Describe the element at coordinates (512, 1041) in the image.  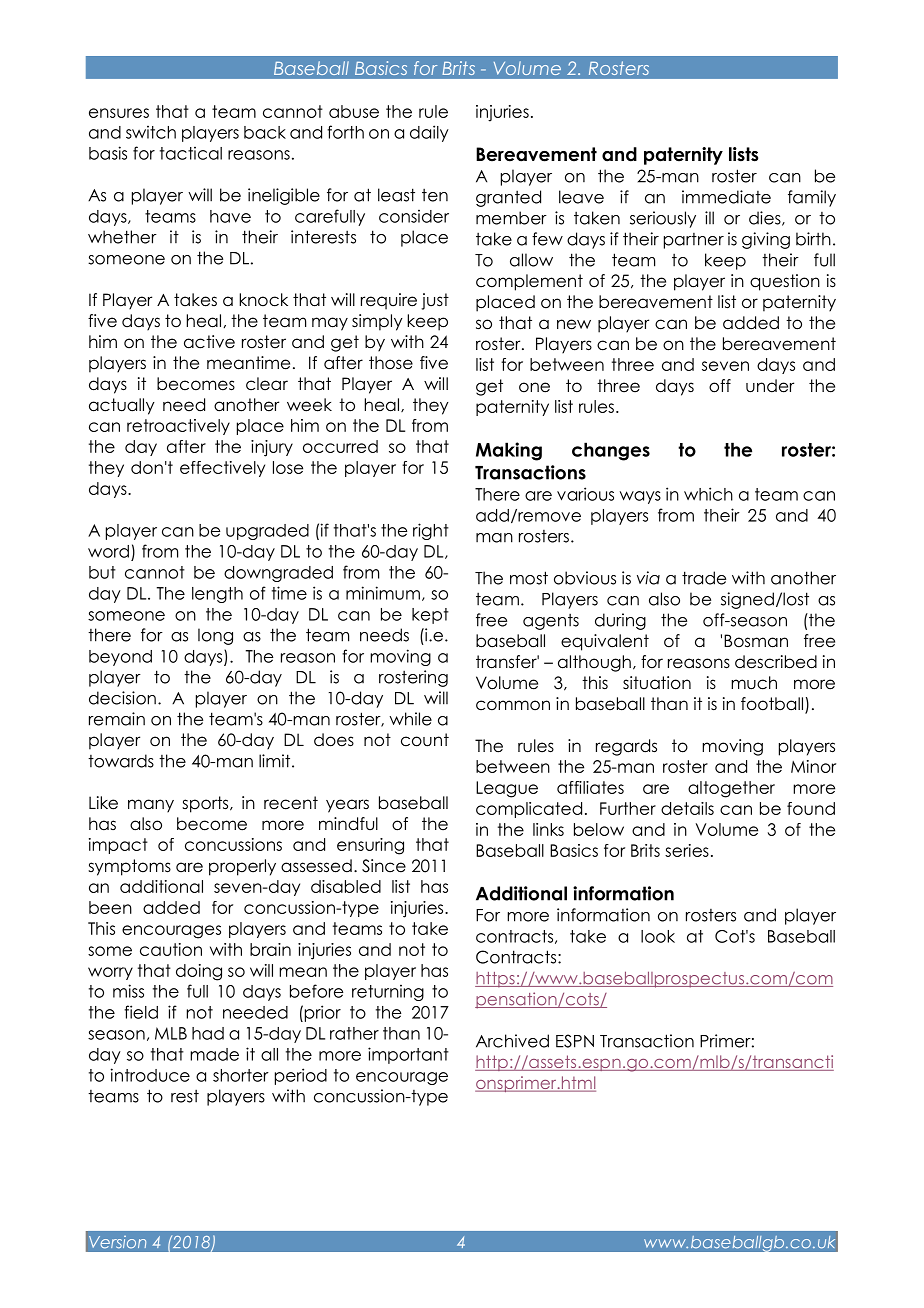
I see `Archived` at that location.
